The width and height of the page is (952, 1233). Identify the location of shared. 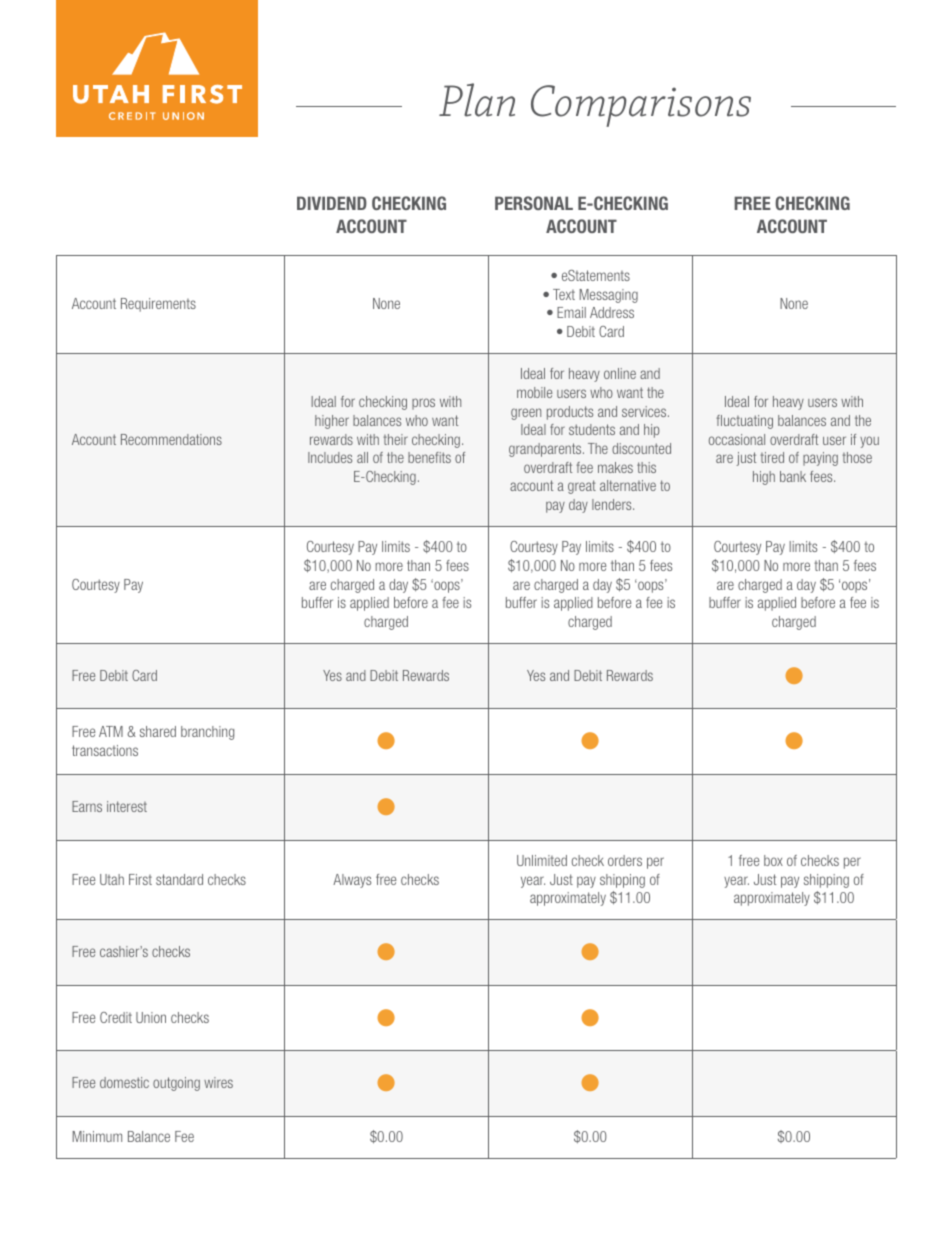
(158, 731).
